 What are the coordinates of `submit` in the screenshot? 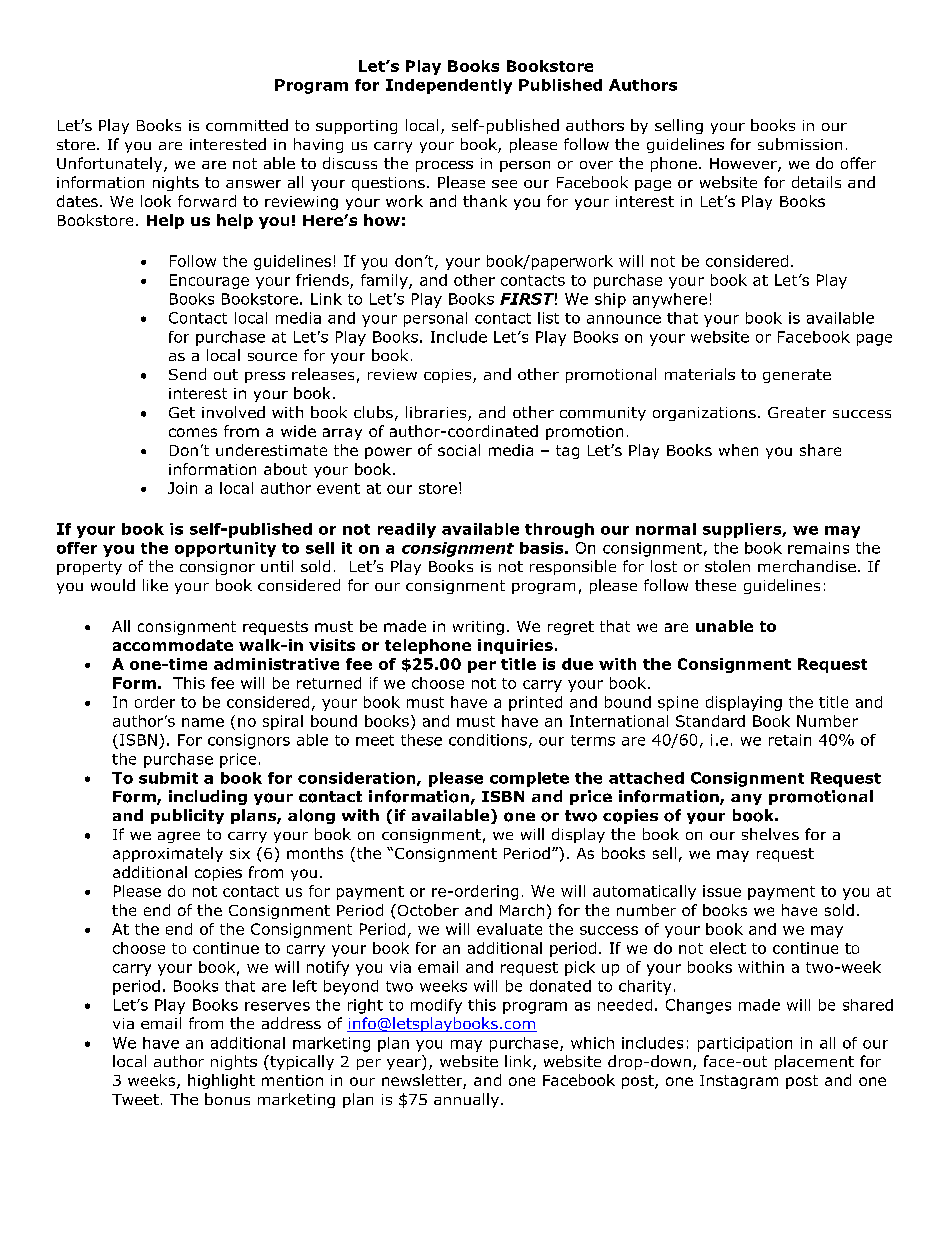 It's located at (168, 778).
